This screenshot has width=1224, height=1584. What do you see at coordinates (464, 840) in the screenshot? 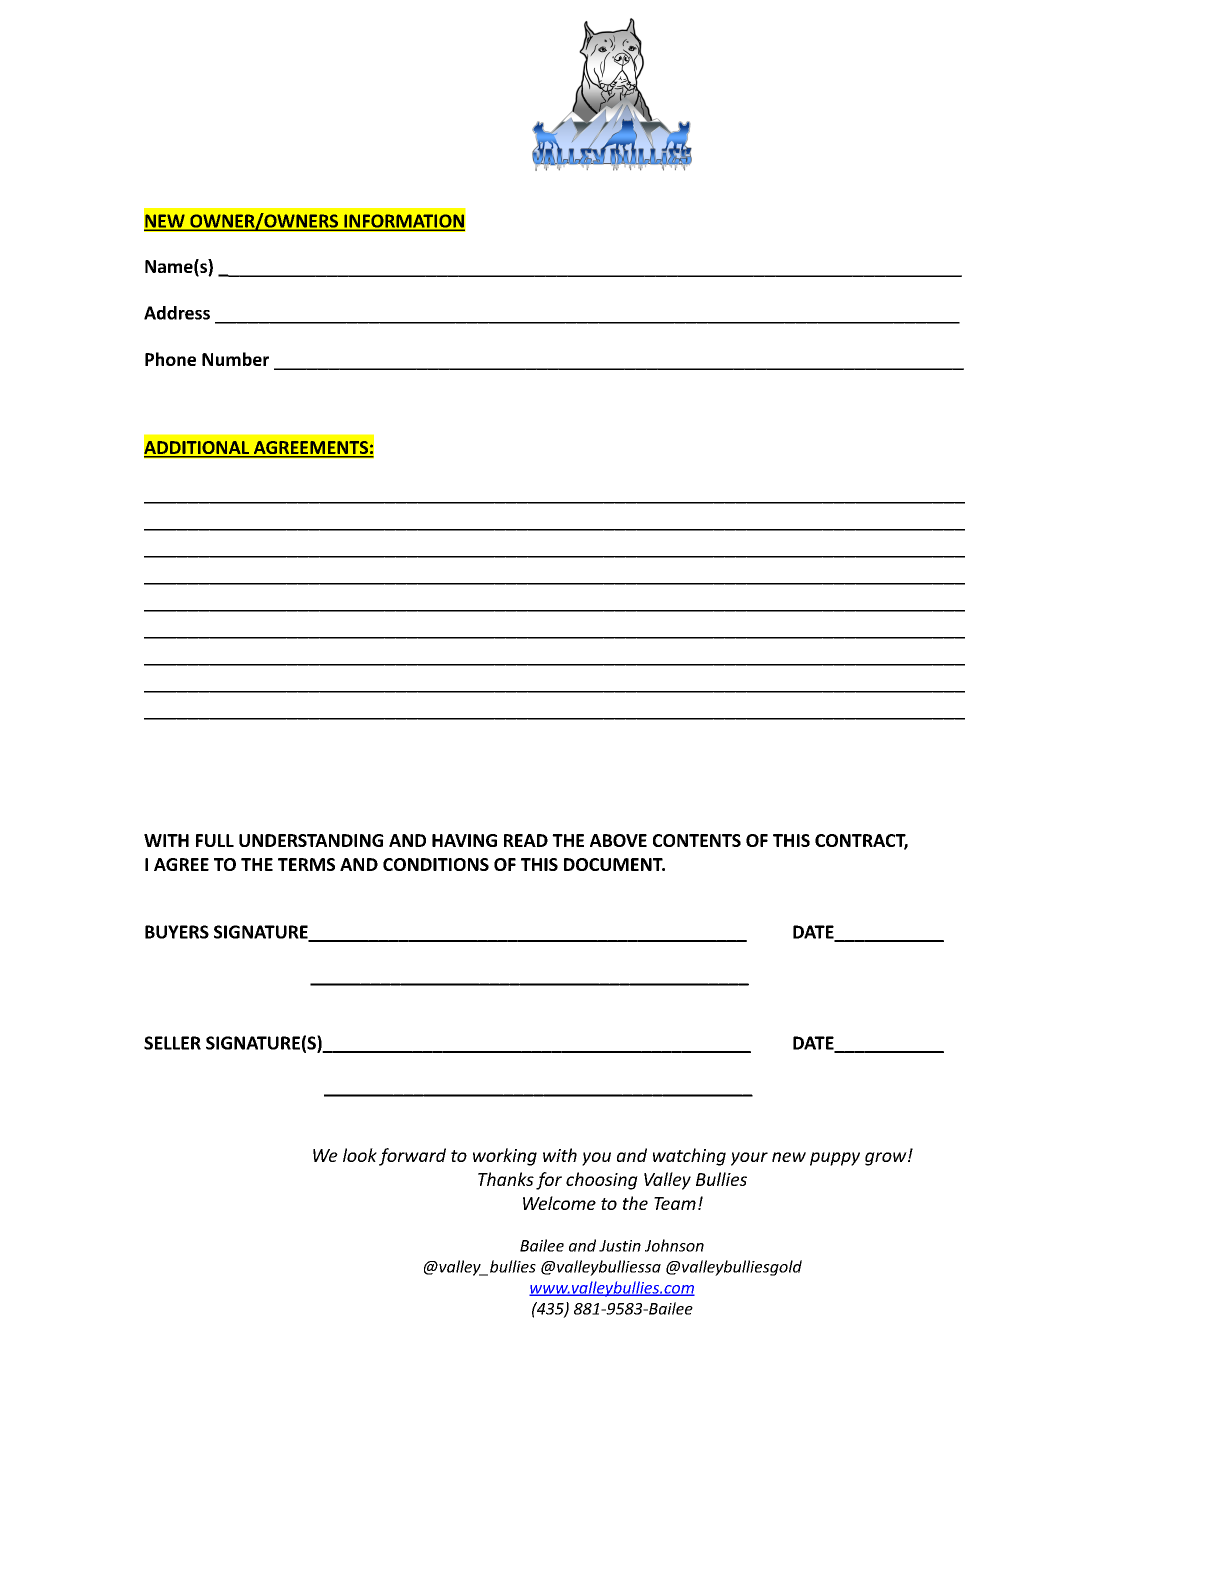
I see `HAVING` at bounding box center [464, 840].
